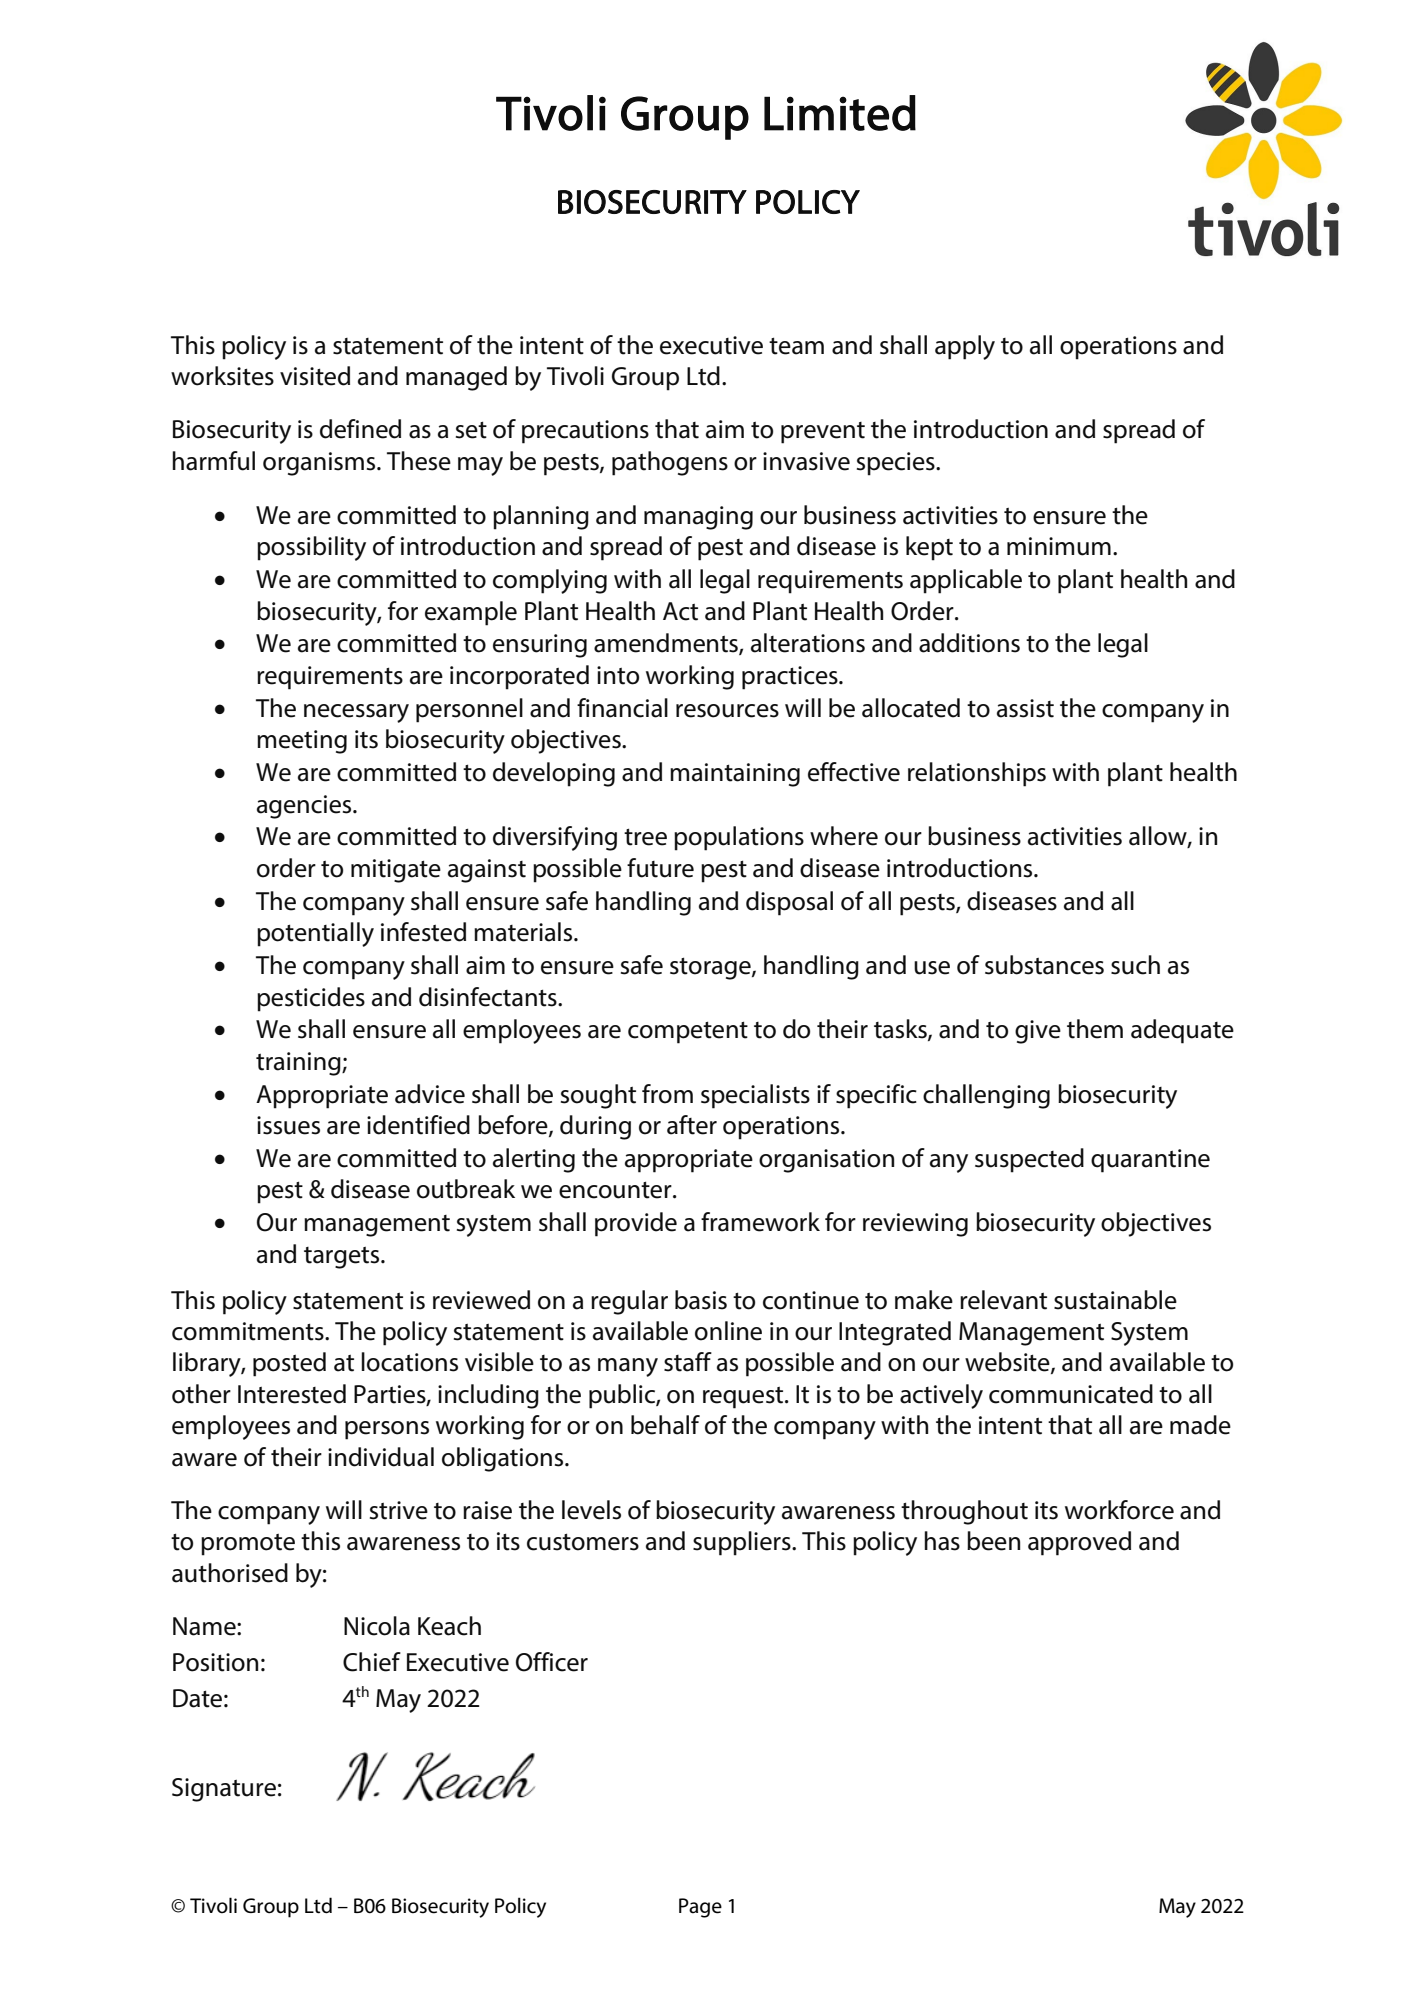 Image resolution: width=1416 pixels, height=2003 pixels. I want to click on Limited, so click(840, 113).
